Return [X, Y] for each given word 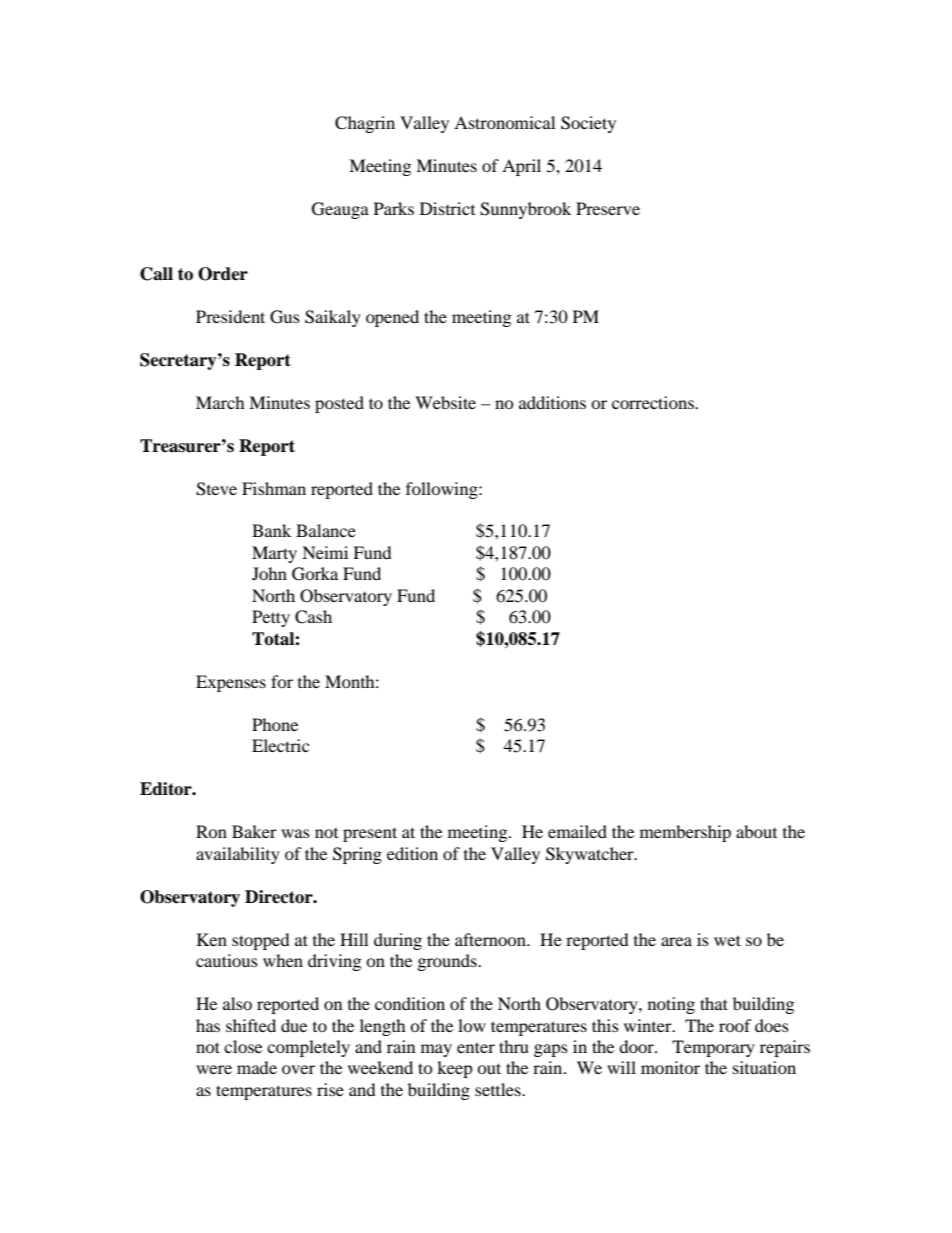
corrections [654, 402]
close [243, 1046]
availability [238, 855]
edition [412, 853]
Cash [313, 617]
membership [685, 833]
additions [552, 402]
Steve [216, 489]
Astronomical [504, 122]
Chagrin [365, 124]
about [756, 831]
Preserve [608, 208]
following [443, 490]
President [230, 316]
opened [392, 318]
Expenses [231, 683]
